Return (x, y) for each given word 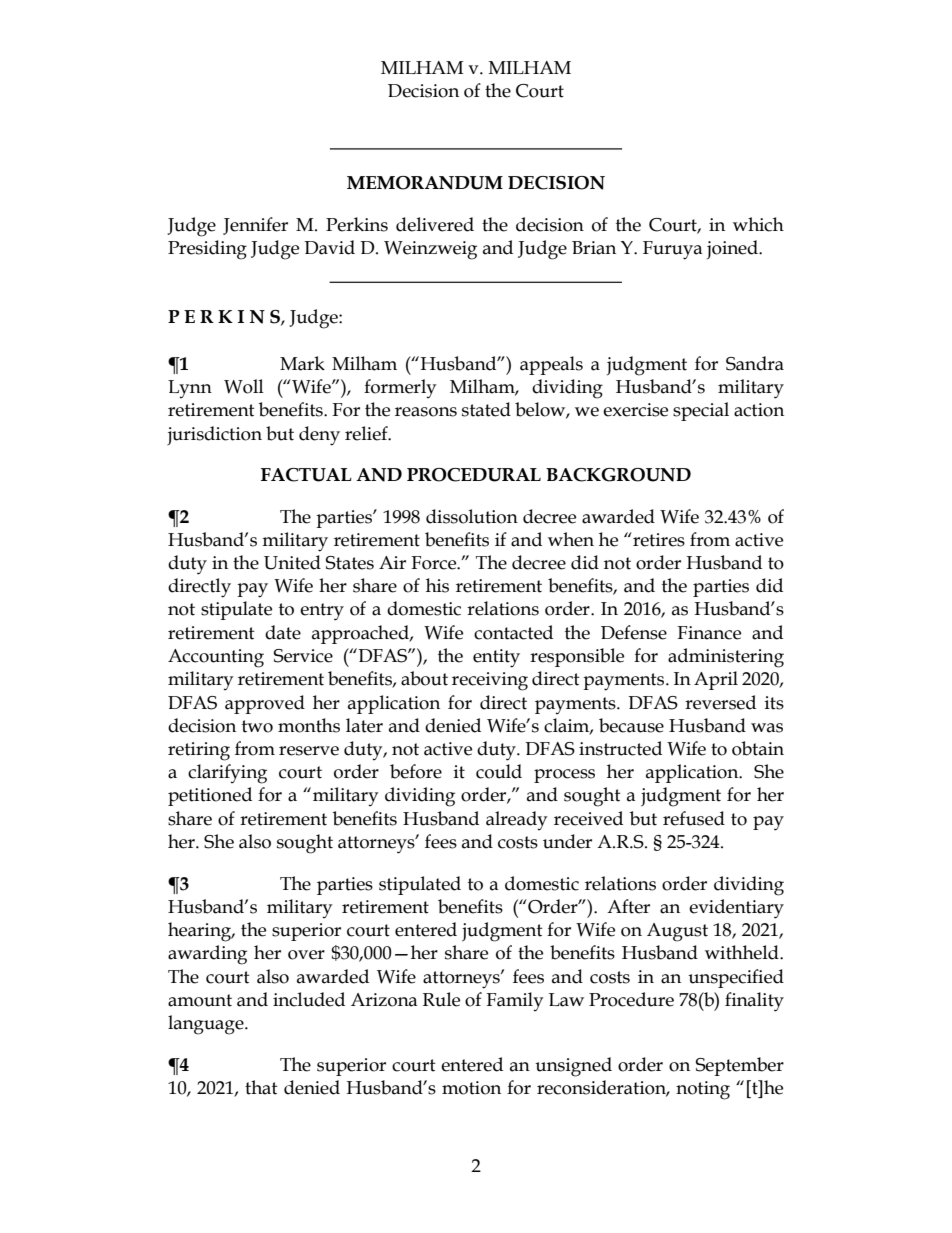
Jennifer (255, 226)
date (283, 632)
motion (471, 1088)
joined (733, 249)
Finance (709, 633)
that (261, 1087)
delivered (435, 224)
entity (496, 658)
